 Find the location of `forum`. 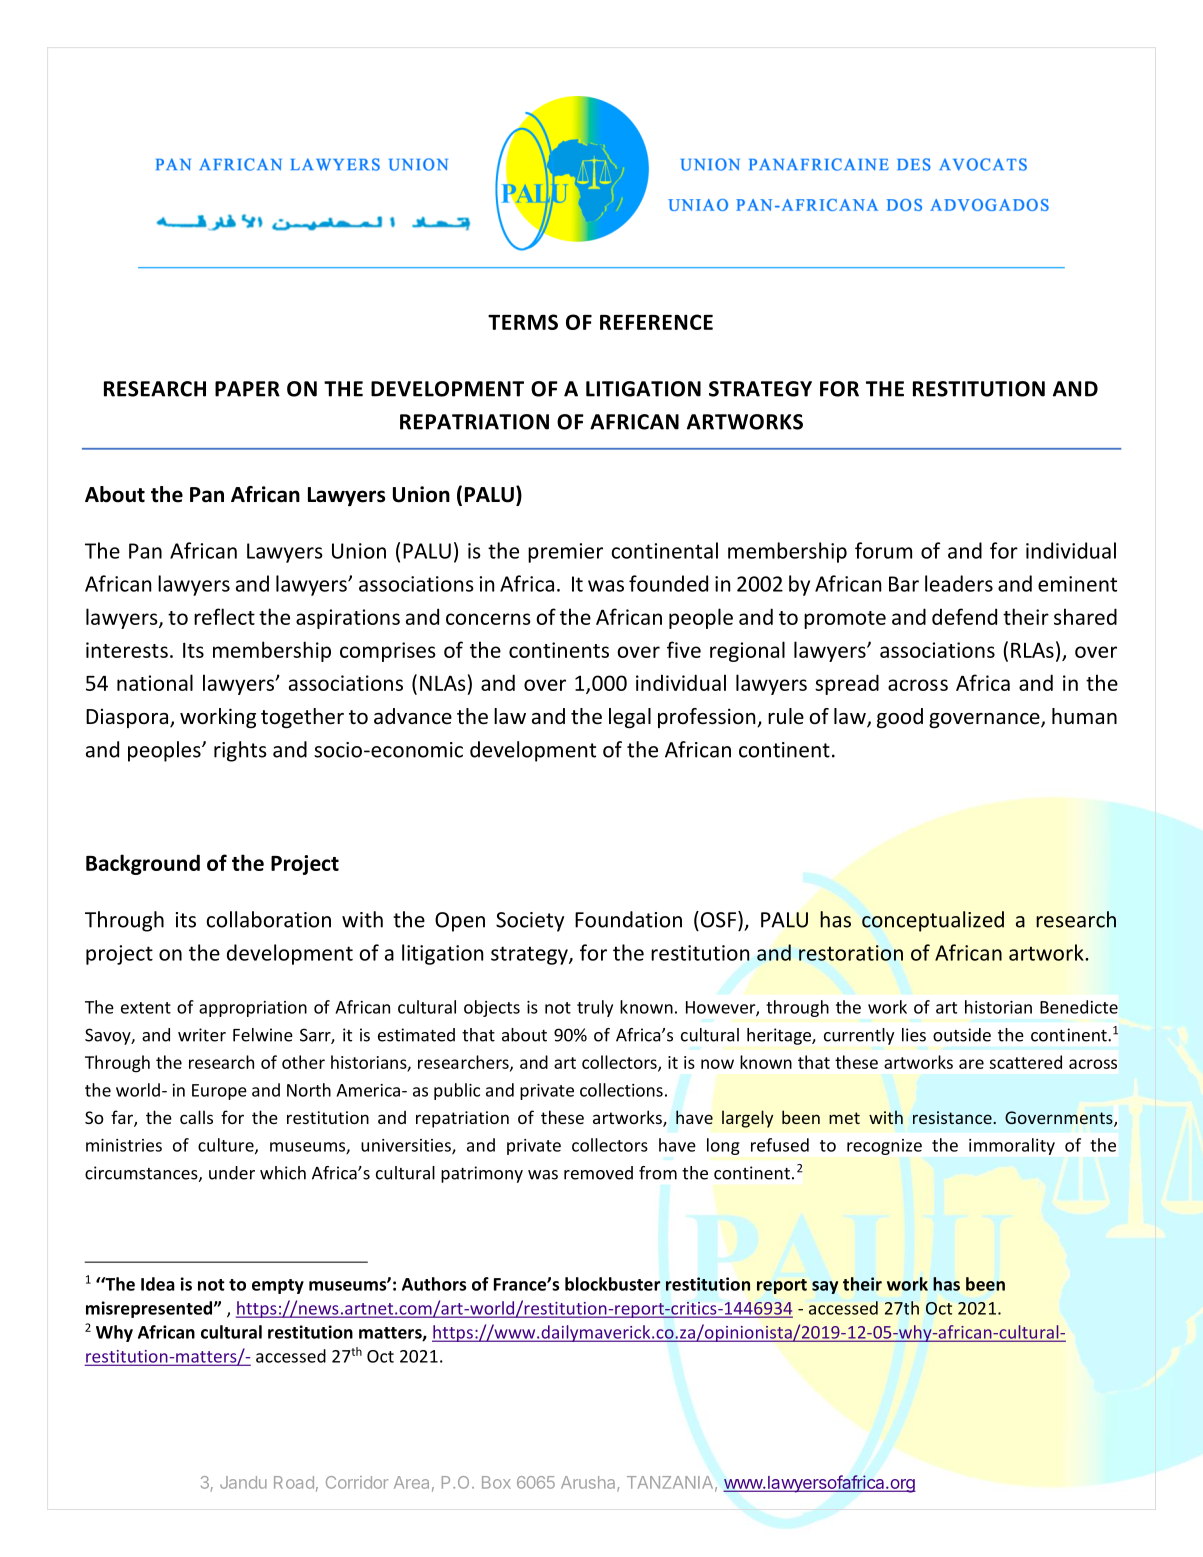

forum is located at coordinates (883, 550).
